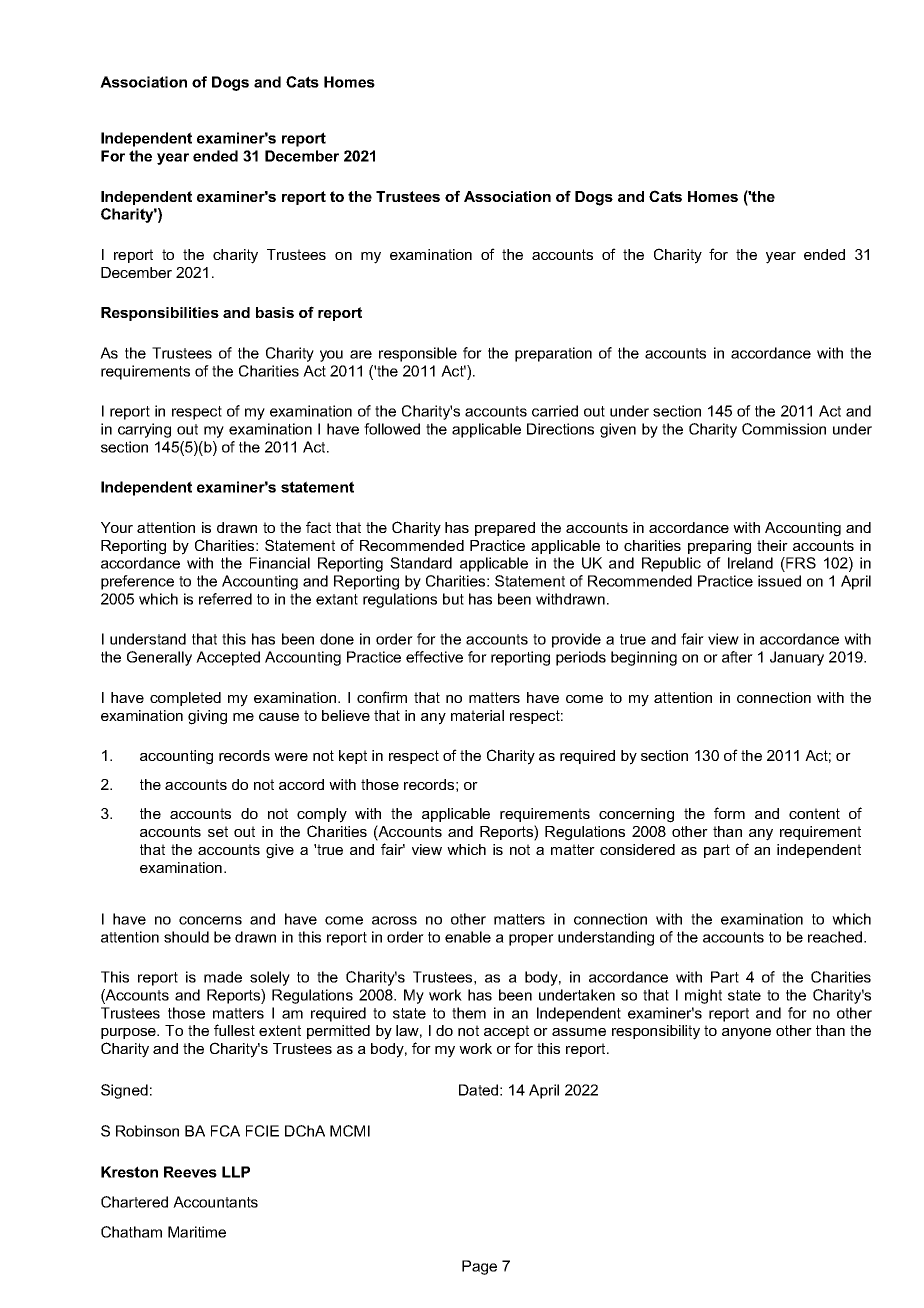 The height and width of the page is (1308, 924). What do you see at coordinates (218, 831) in the page?
I see `set` at bounding box center [218, 831].
